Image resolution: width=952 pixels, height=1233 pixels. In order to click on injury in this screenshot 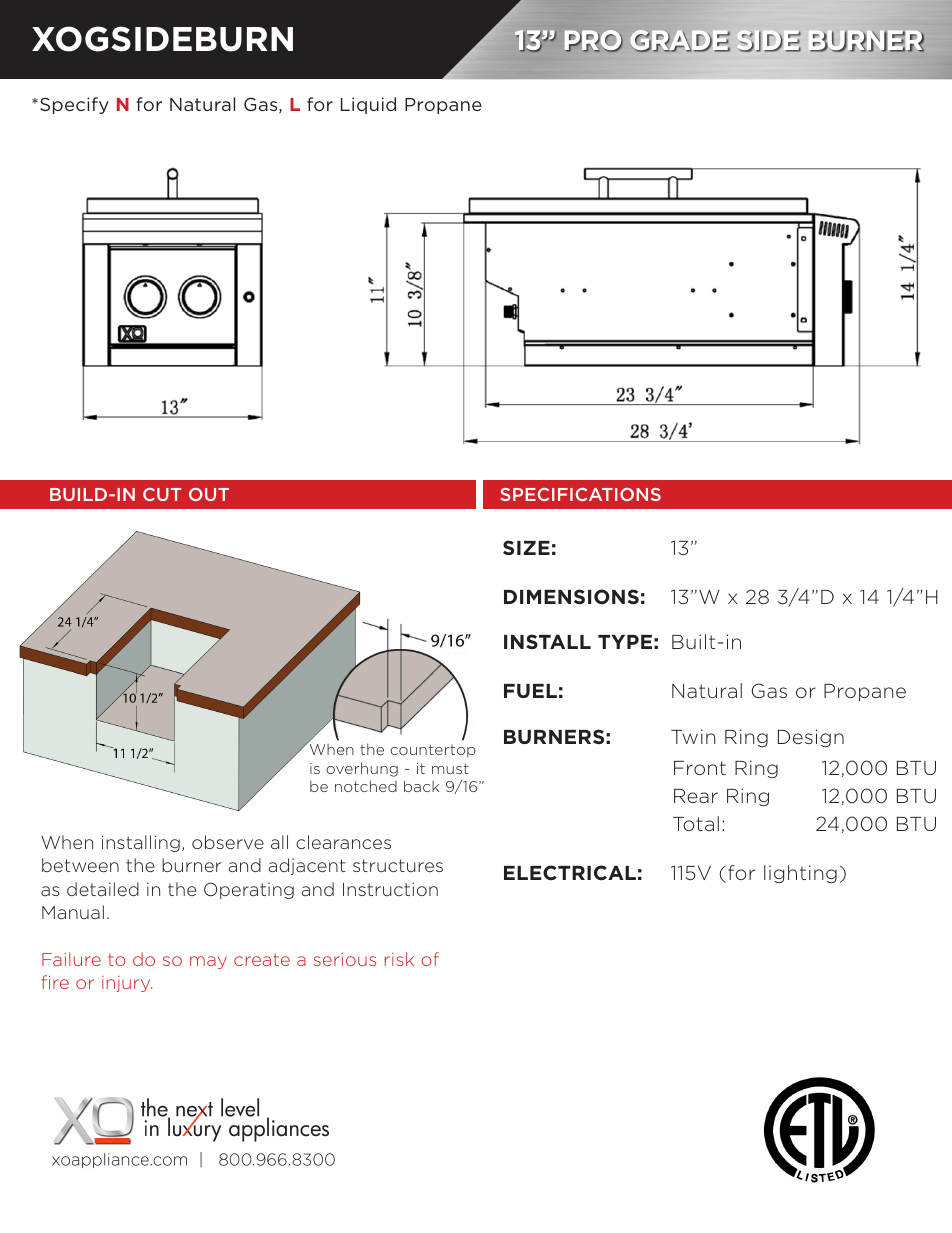, I will do `click(127, 984)`.
